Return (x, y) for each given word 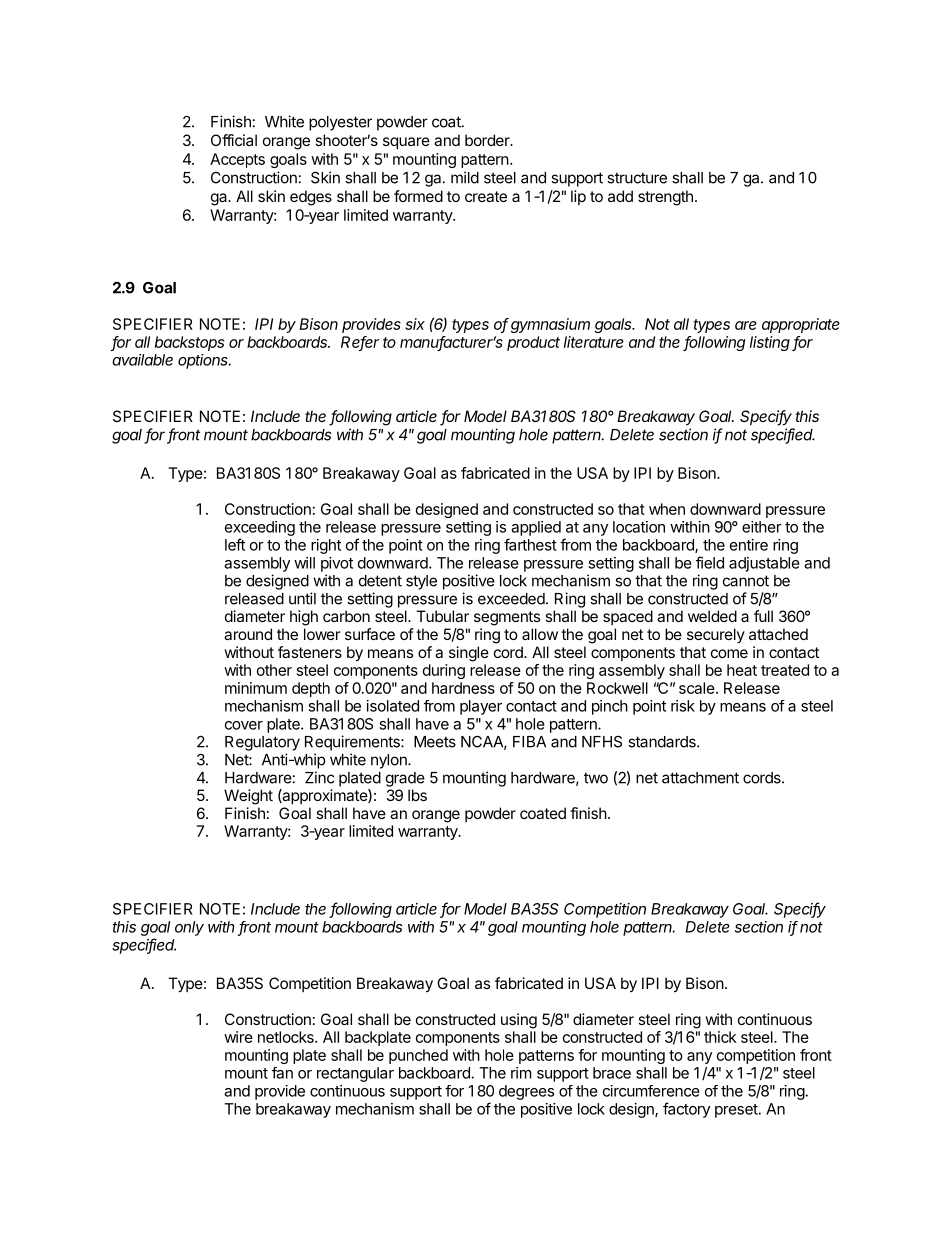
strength (665, 198)
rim (521, 1073)
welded (712, 616)
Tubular (442, 616)
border (488, 140)
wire (238, 1037)
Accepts (237, 160)
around (248, 634)
